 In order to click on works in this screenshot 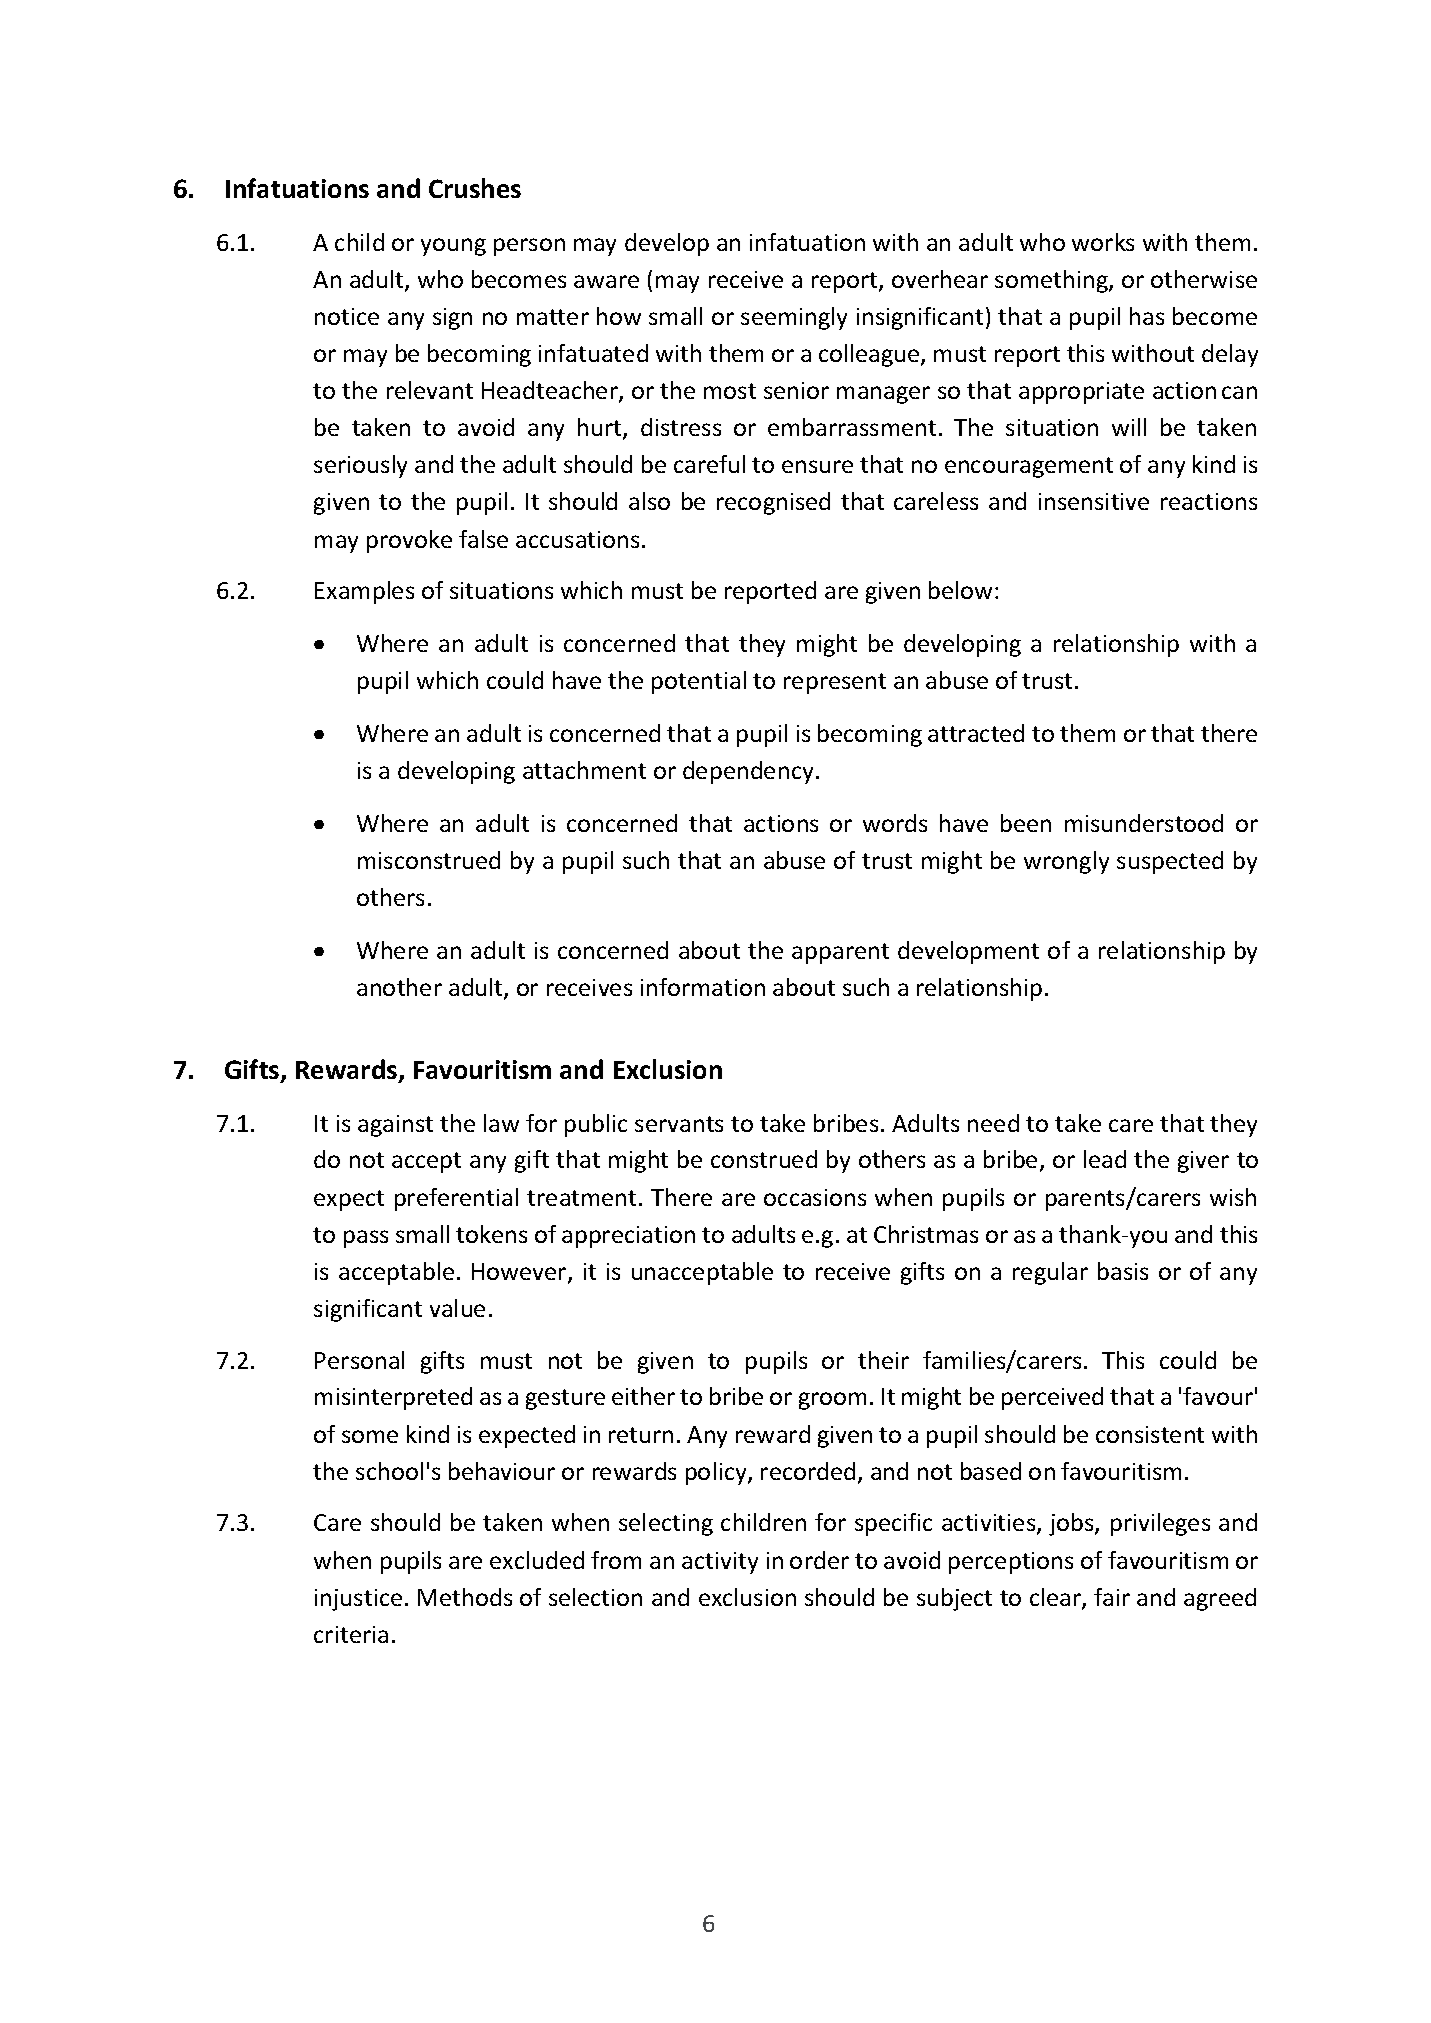, I will do `click(1103, 242)`.
